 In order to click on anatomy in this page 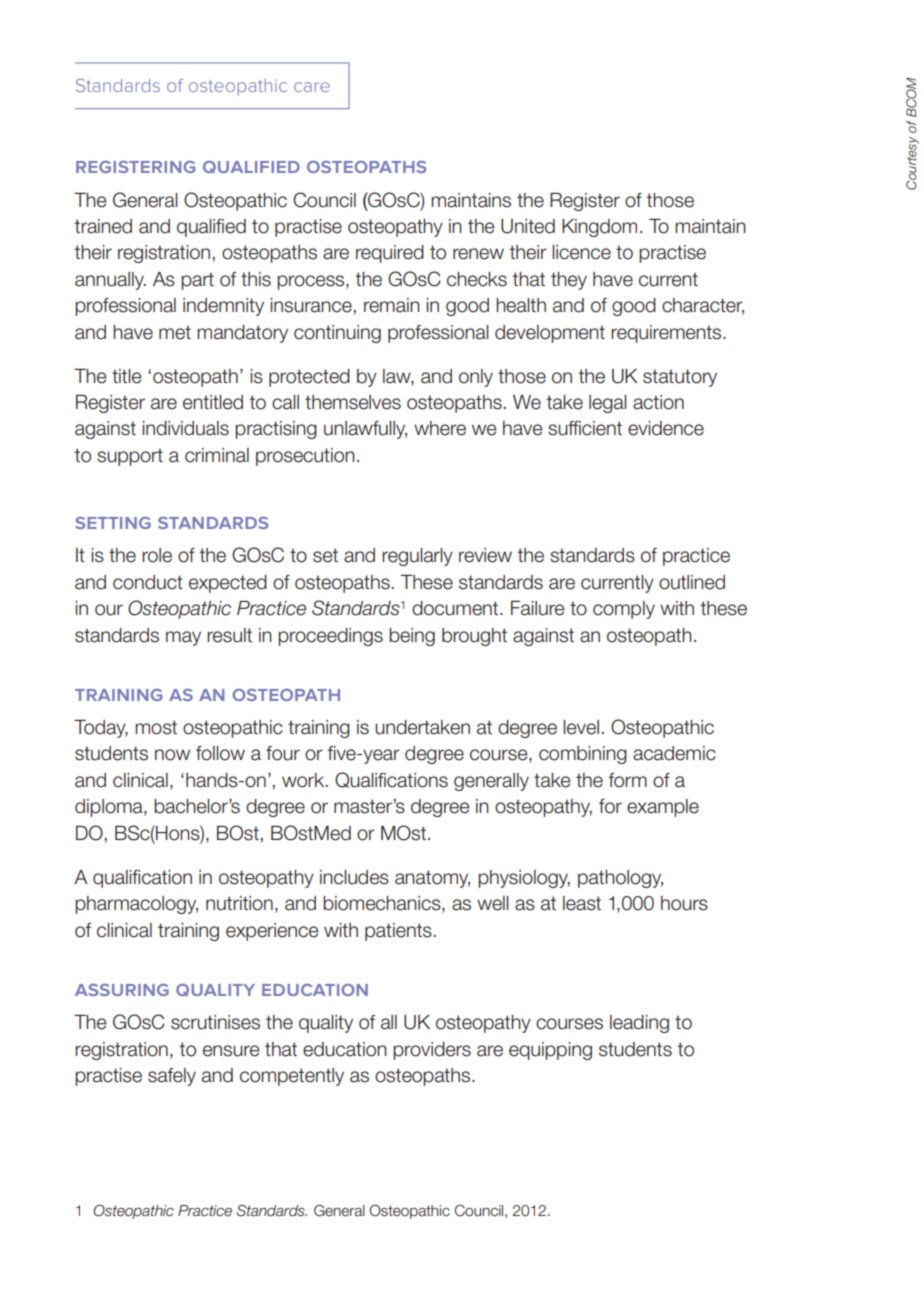, I will do `click(432, 879)`.
